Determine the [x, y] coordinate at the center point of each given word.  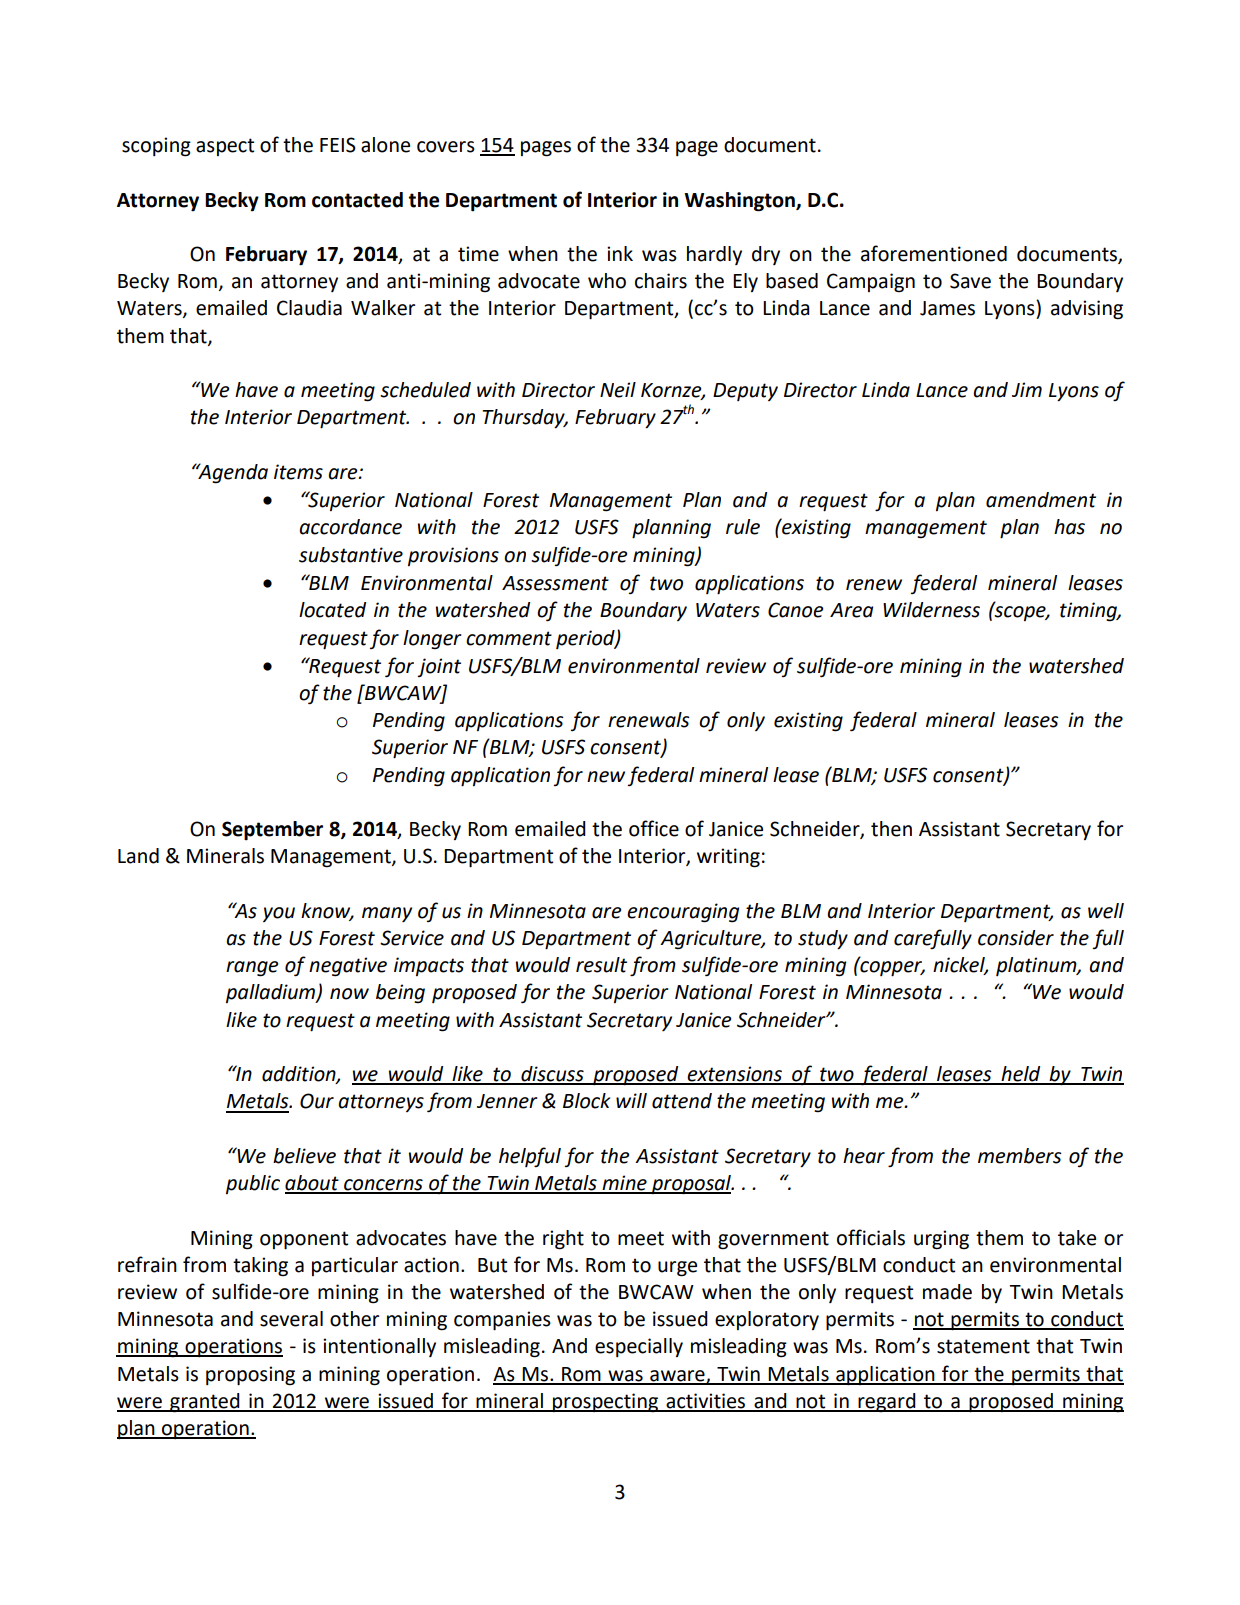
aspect [225, 147]
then [891, 829]
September [272, 830]
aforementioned [934, 253]
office [654, 828]
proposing [250, 1376]
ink [620, 253]
